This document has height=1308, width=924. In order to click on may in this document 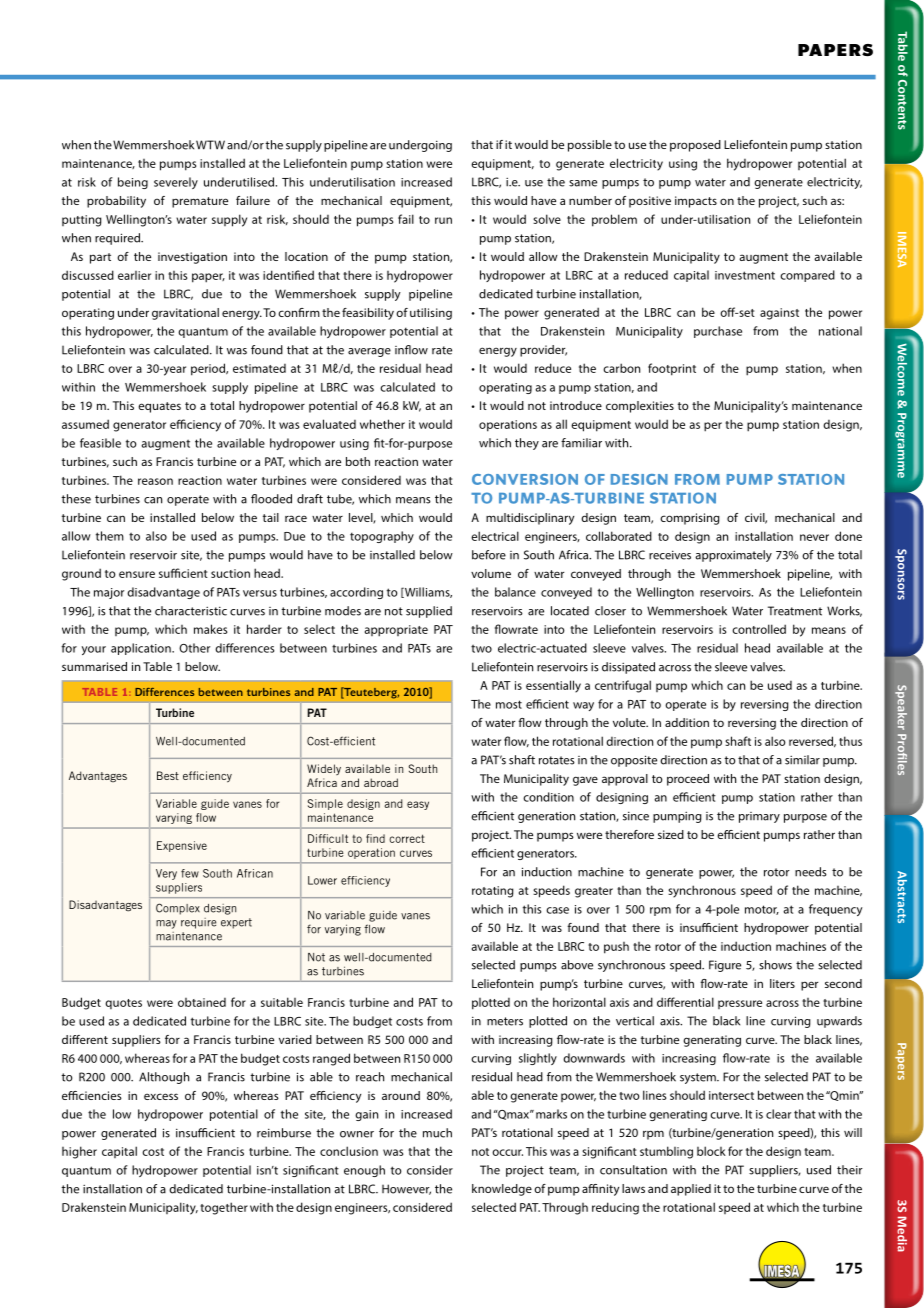, I will do `click(166, 924)`.
